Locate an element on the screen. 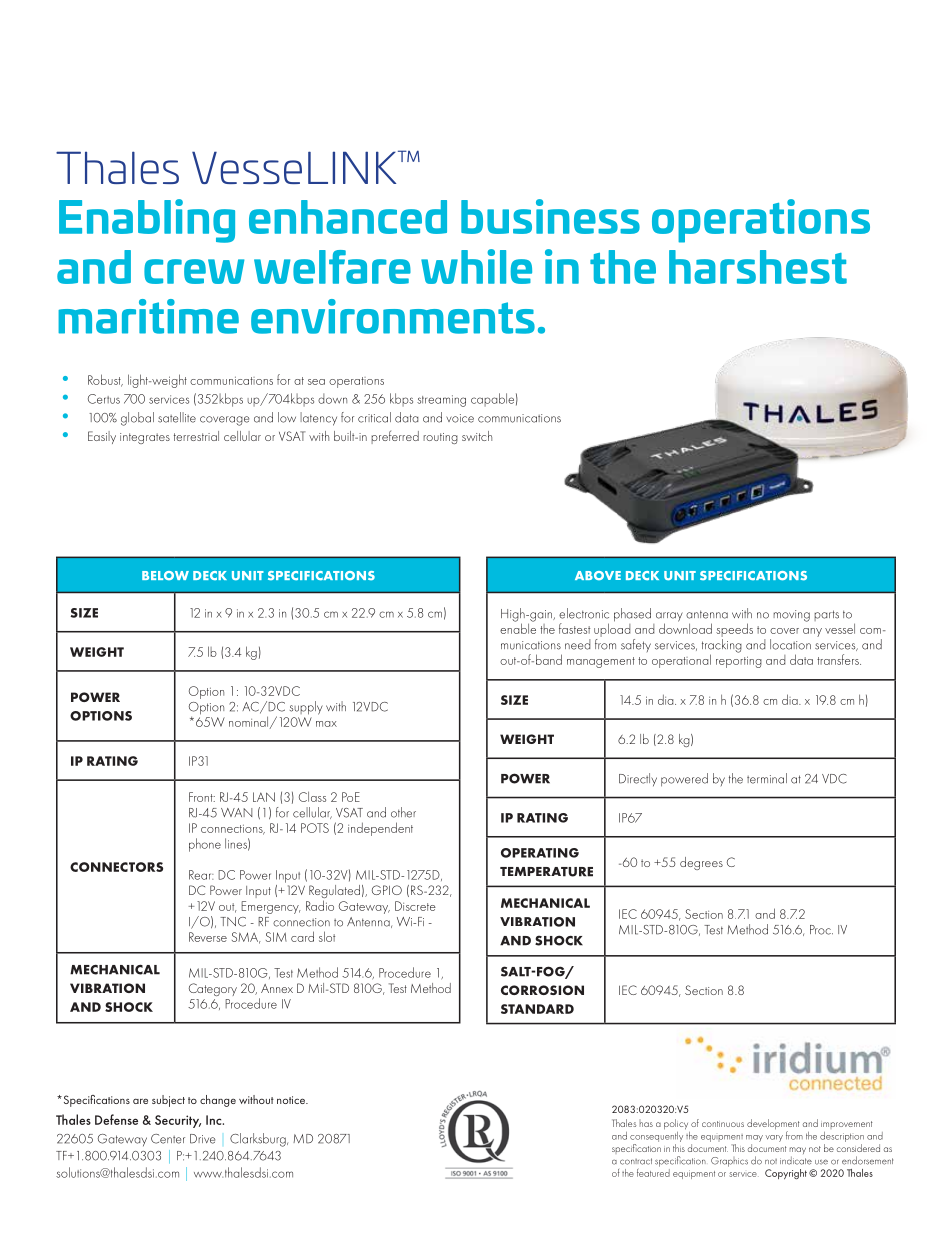 This screenshot has height=1233, width=952. crew is located at coordinates (194, 271).
